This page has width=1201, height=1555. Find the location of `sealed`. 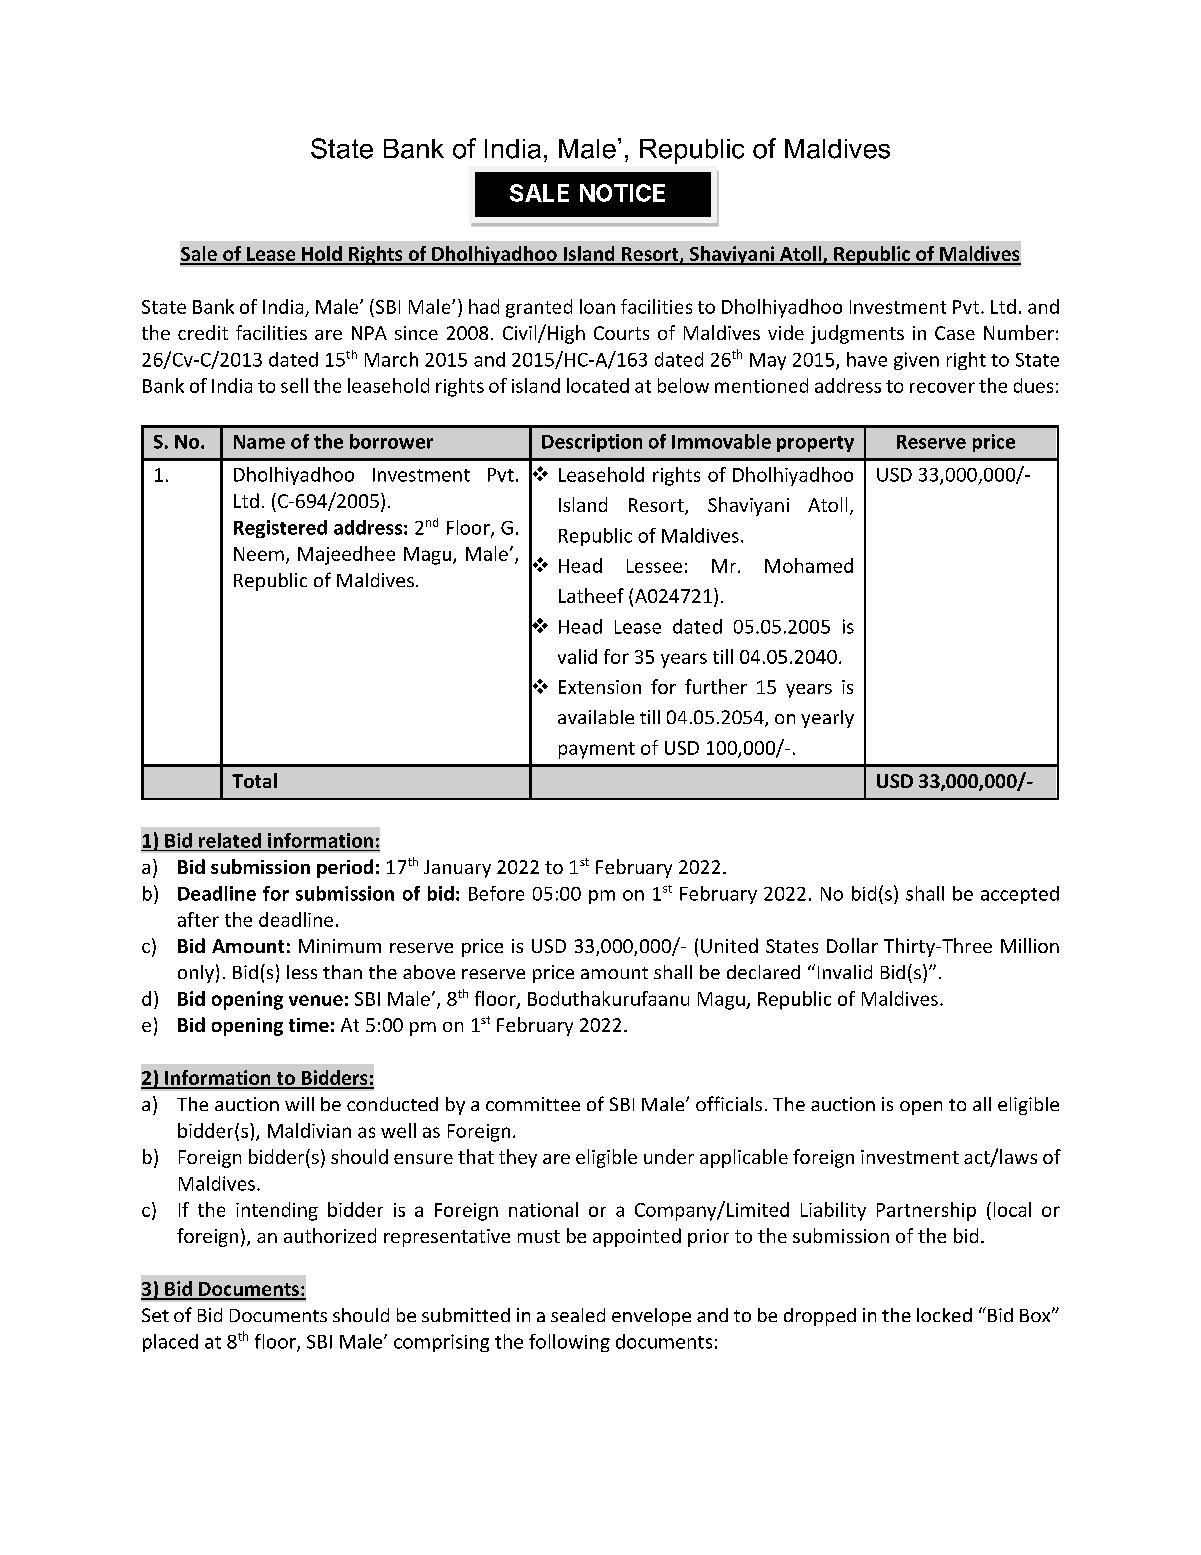

sealed is located at coordinates (578, 1315).
